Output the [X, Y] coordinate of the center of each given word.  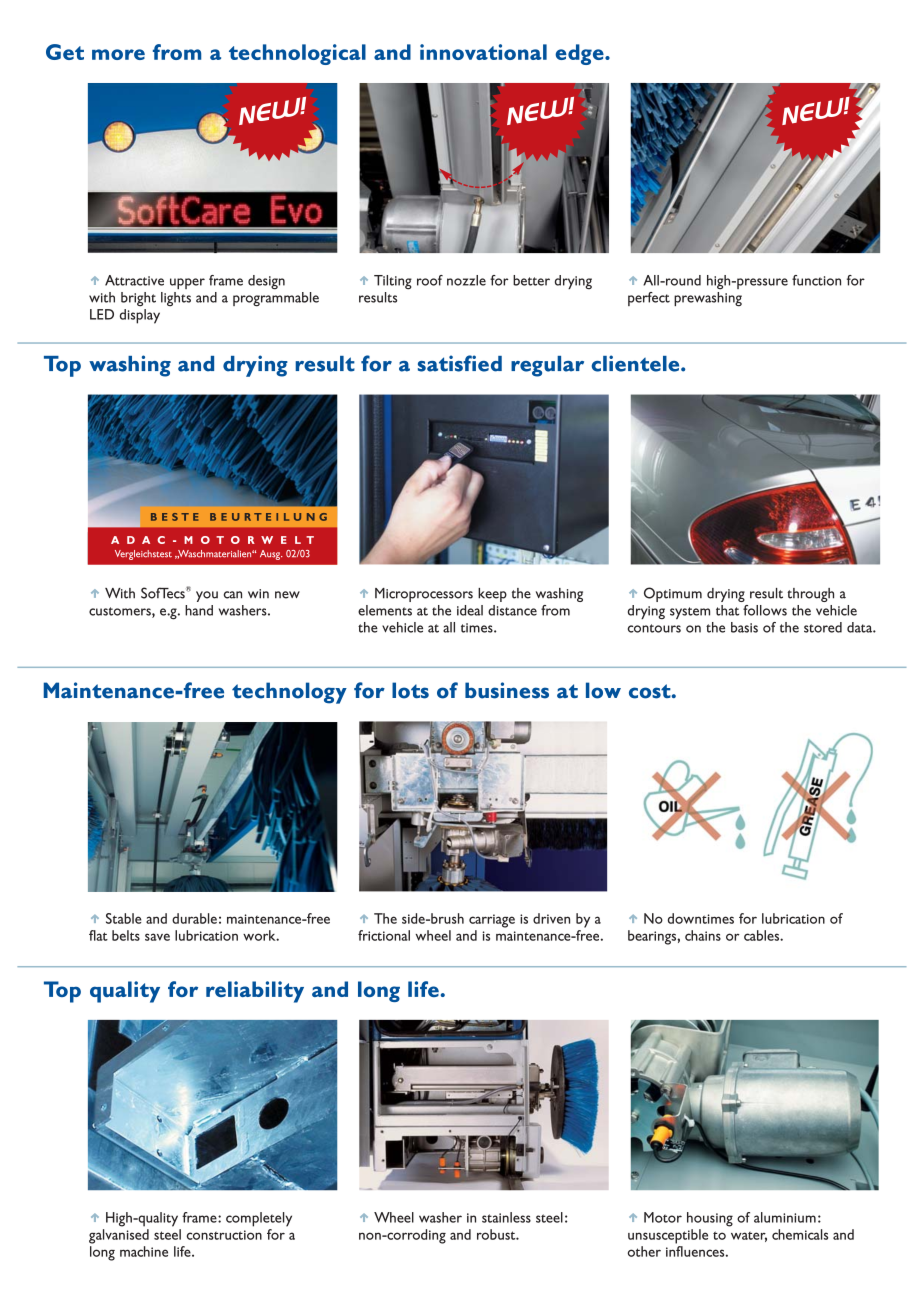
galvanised [119, 1236]
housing [710, 1219]
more [118, 54]
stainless [506, 1217]
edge [580, 54]
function [816, 280]
